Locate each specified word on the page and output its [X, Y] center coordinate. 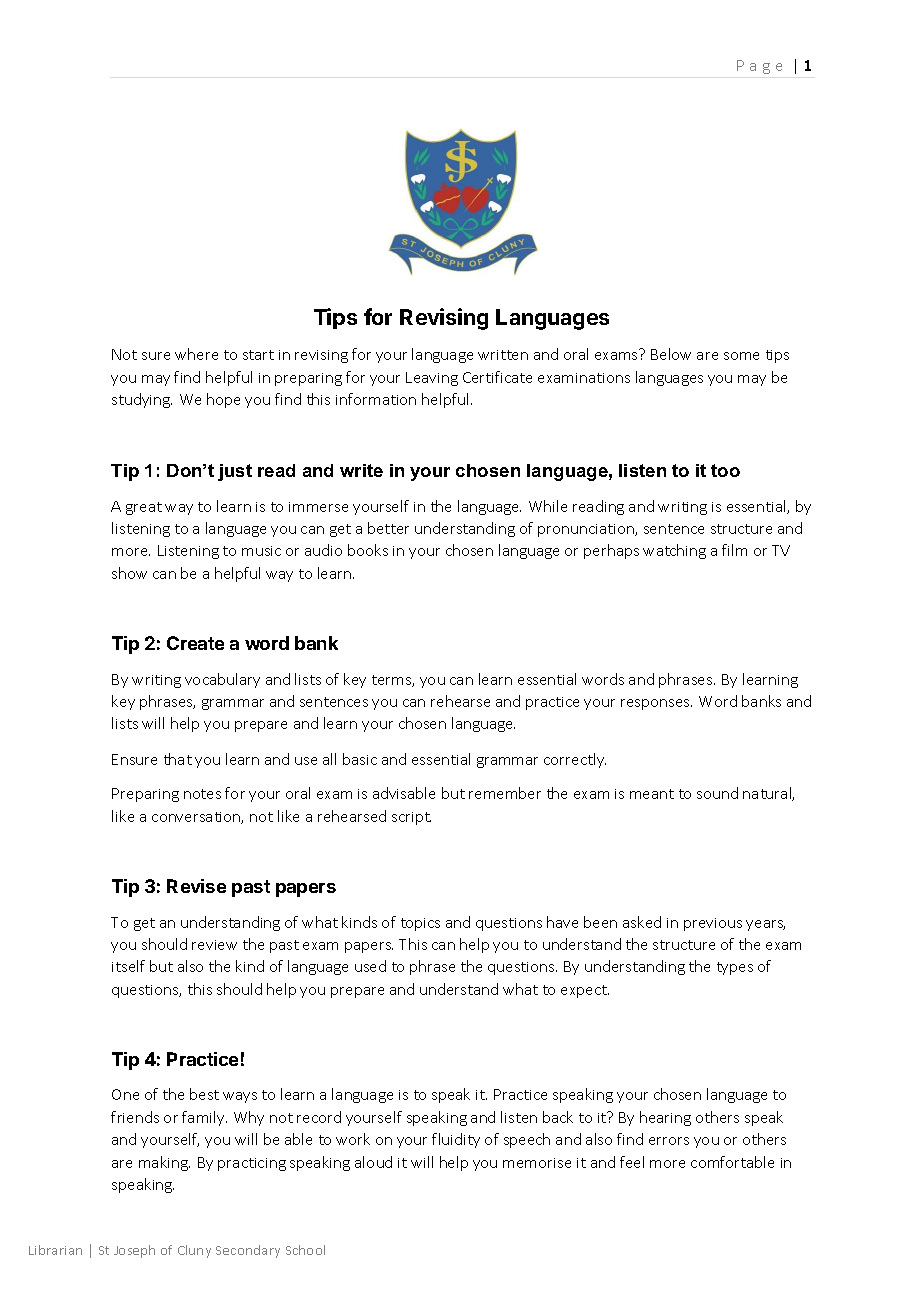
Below [671, 354]
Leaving [432, 379]
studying [142, 400]
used [370, 966]
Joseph [134, 1251]
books [368, 550]
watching [674, 551]
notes [202, 794]
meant [652, 794]
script [411, 818]
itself [128, 966]
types [735, 968]
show [129, 573]
